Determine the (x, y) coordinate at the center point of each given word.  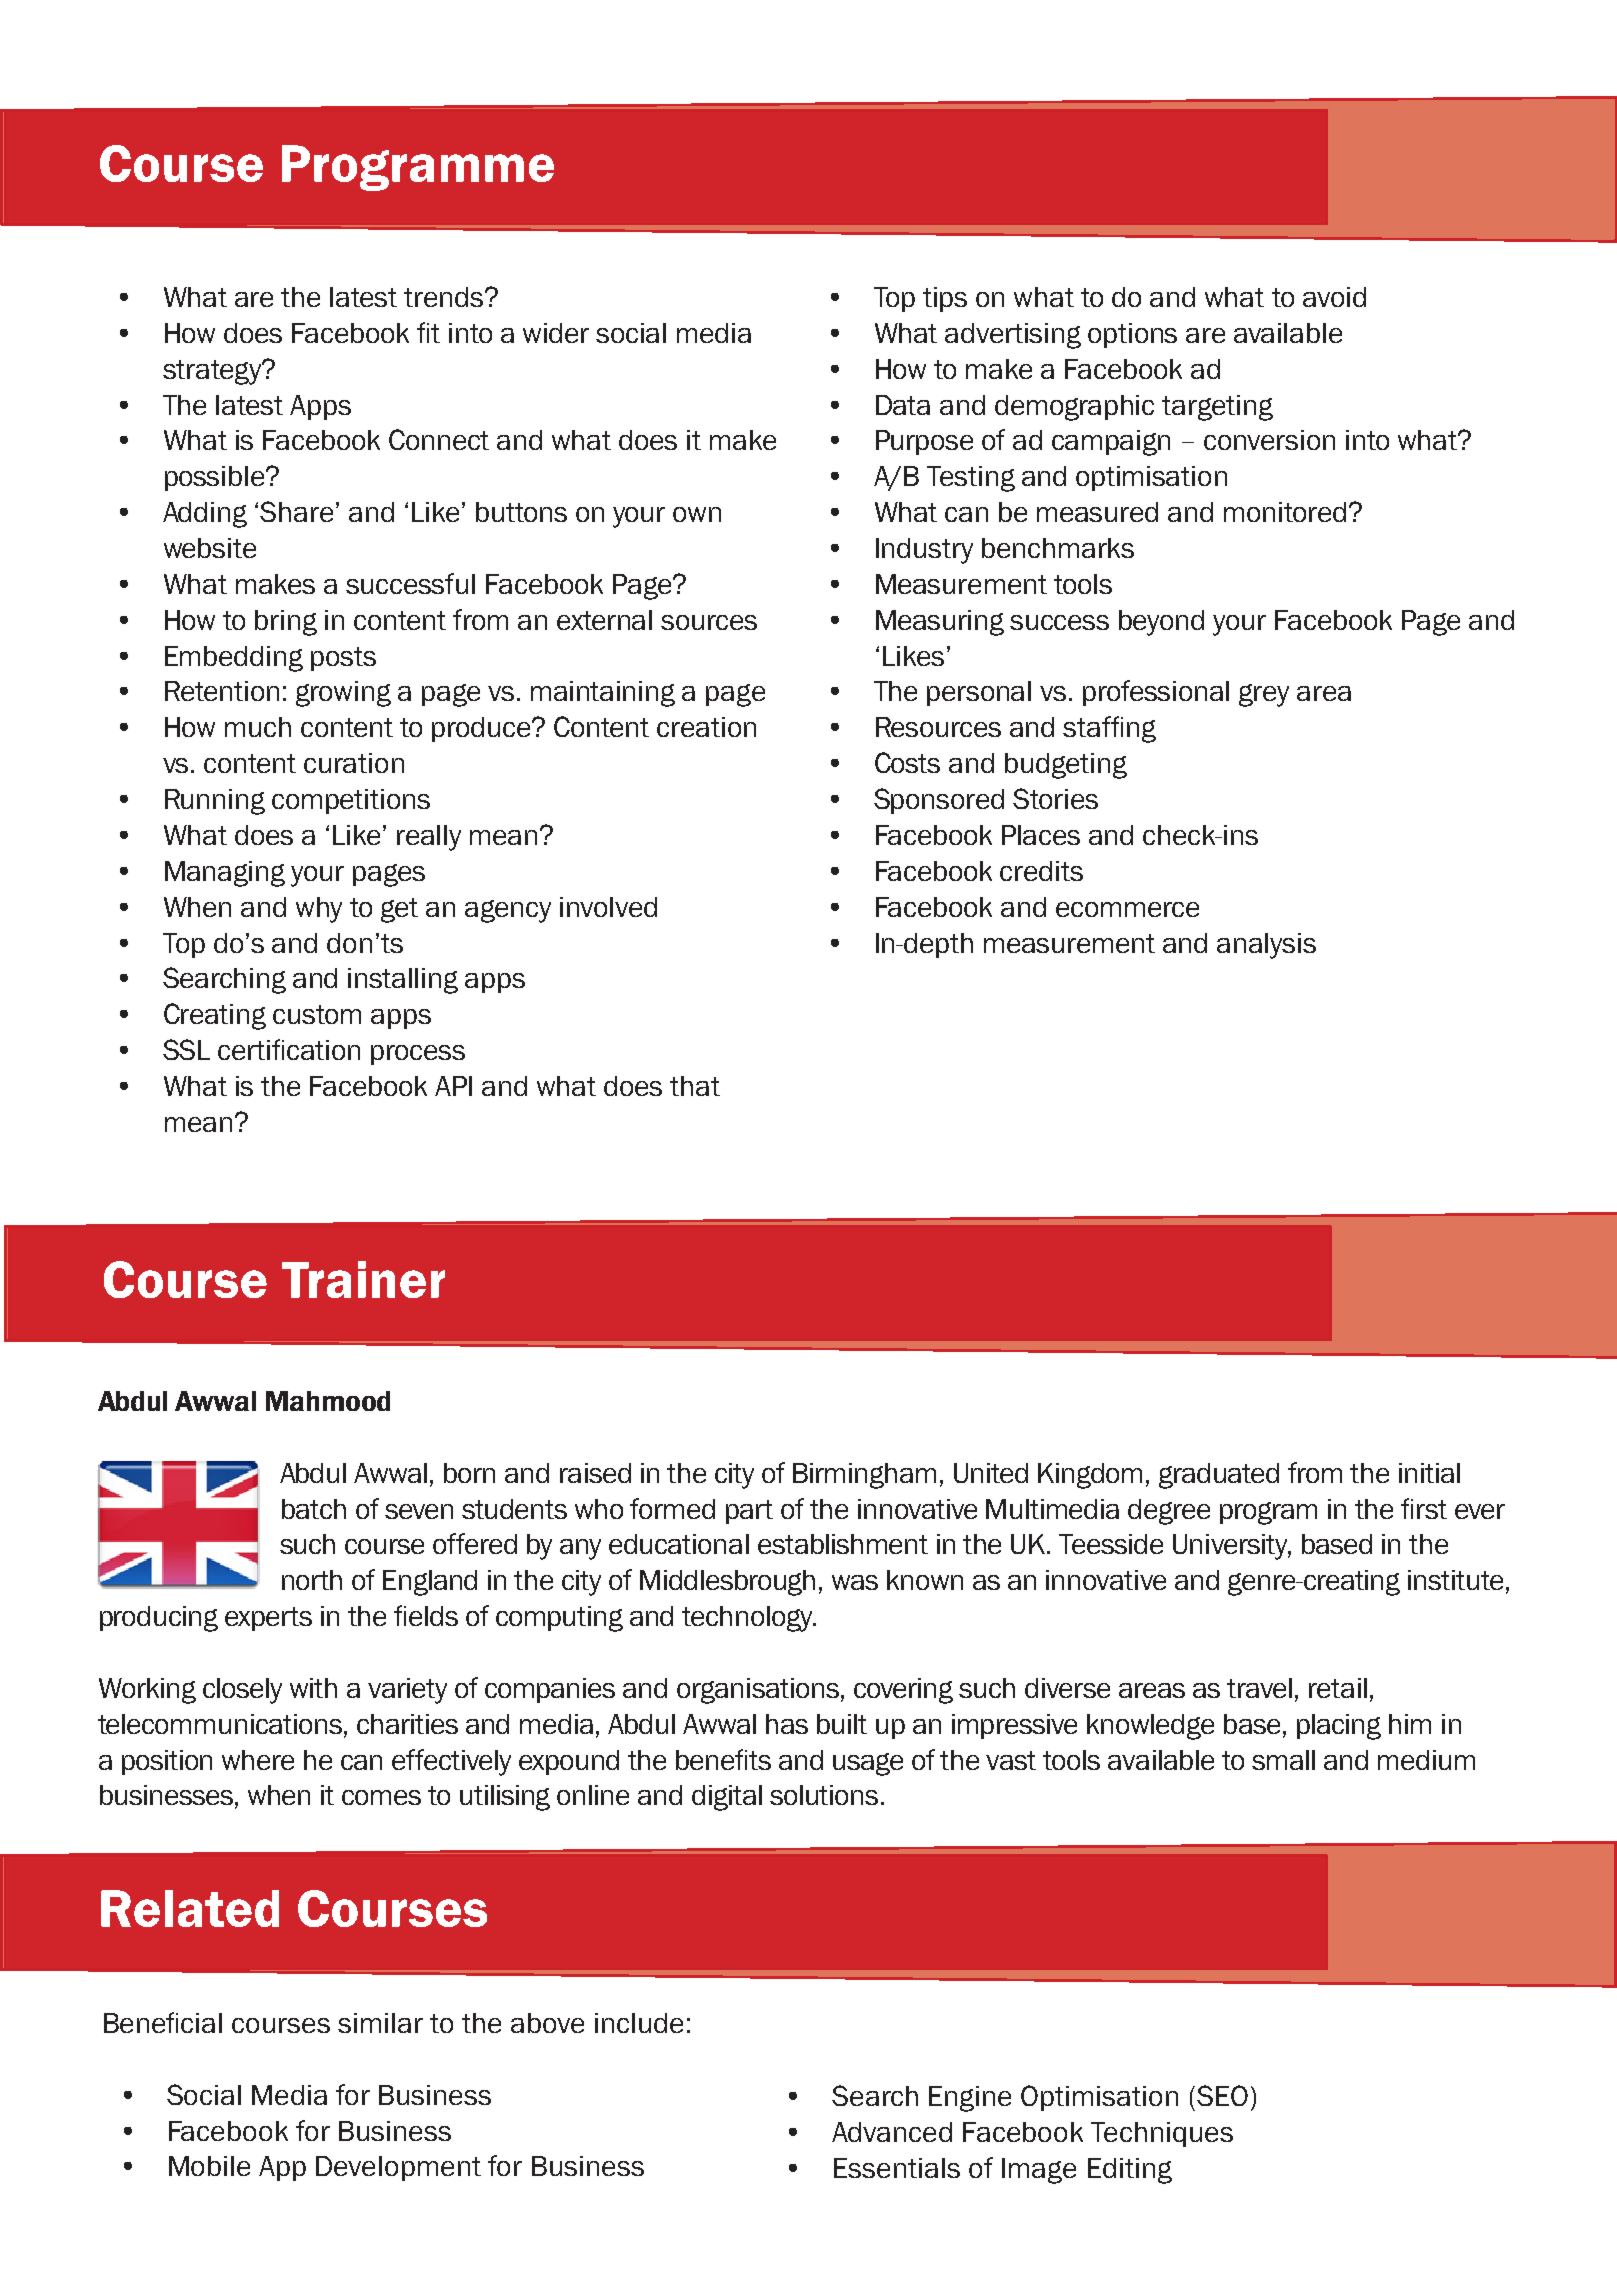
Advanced (892, 2132)
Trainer (363, 1279)
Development (398, 2168)
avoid (1334, 297)
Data (903, 405)
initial (1429, 1473)
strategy (213, 372)
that (695, 1086)
